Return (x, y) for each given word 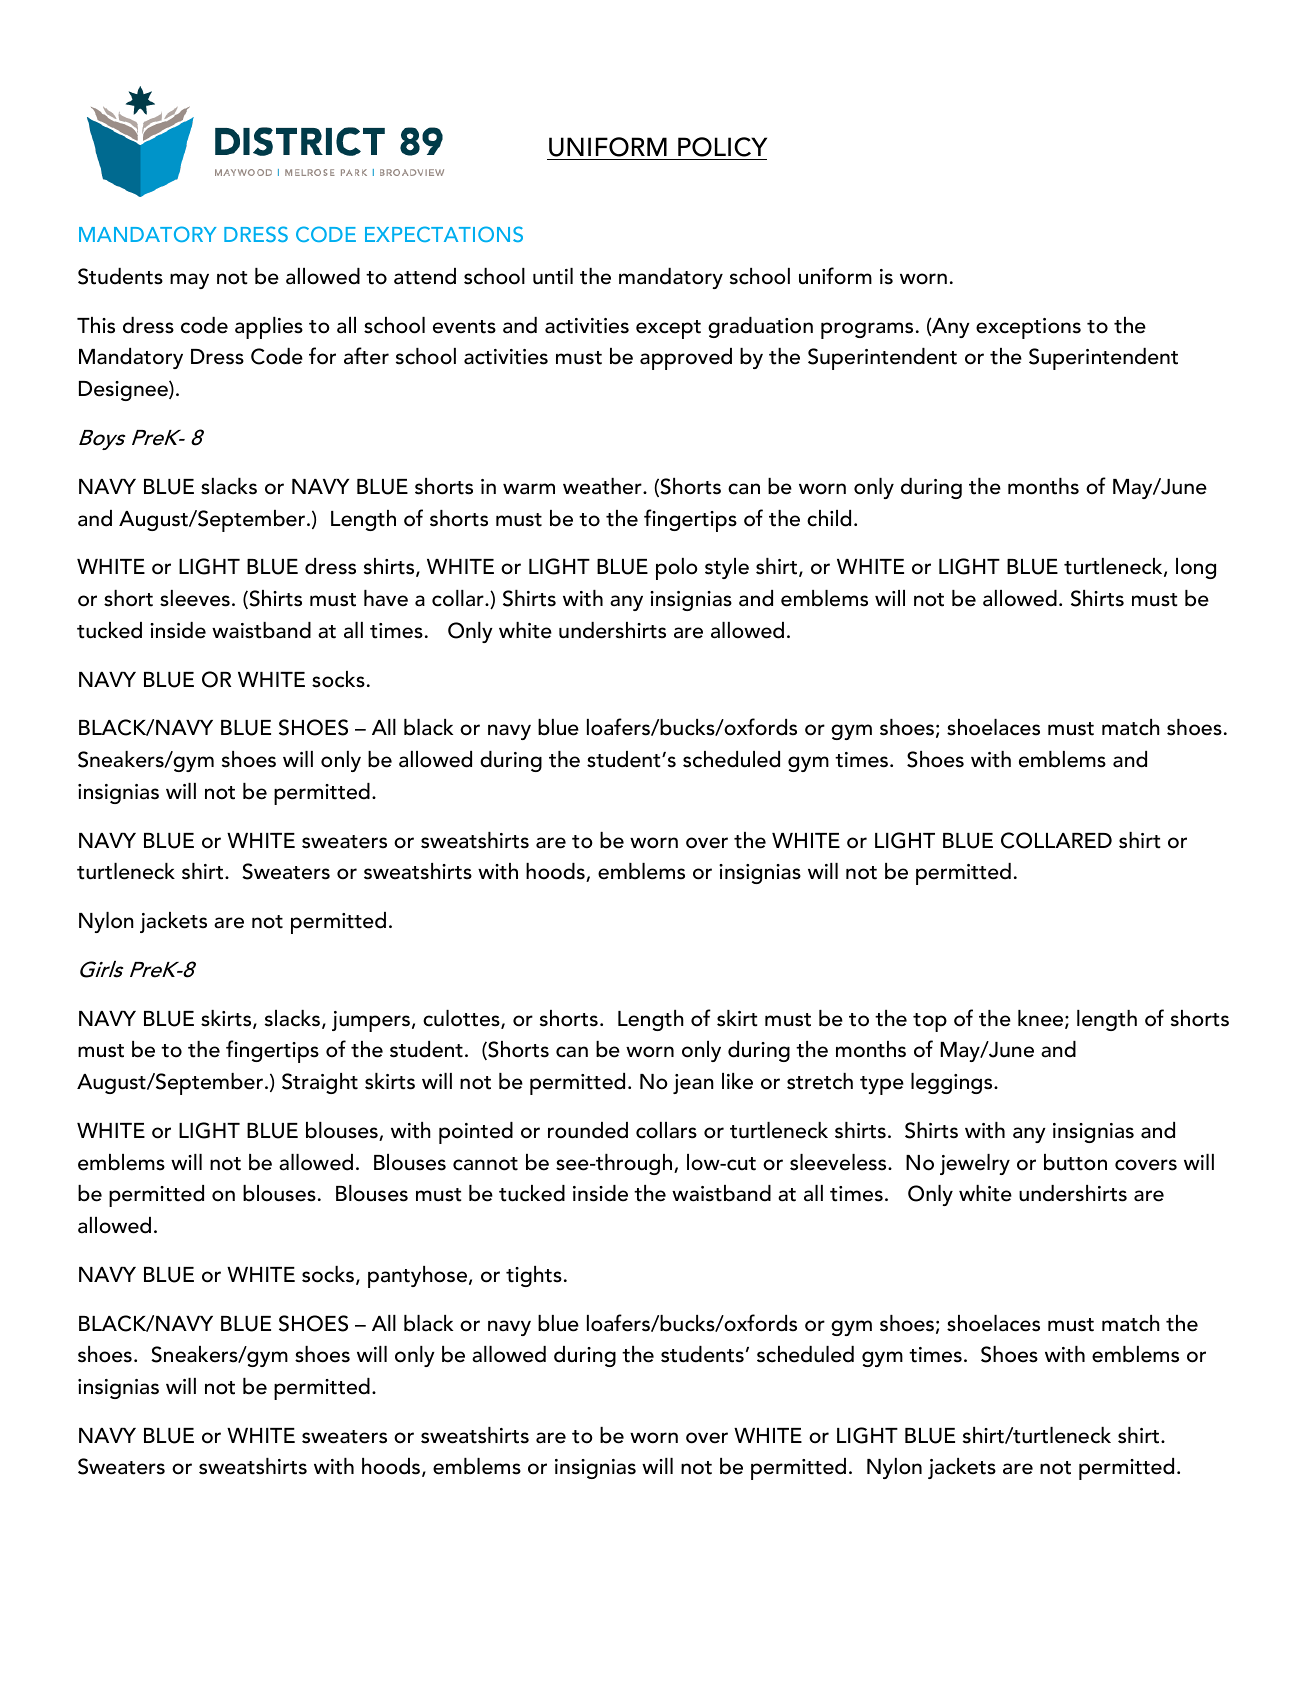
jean (693, 1084)
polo (677, 569)
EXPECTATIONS (444, 234)
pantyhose (419, 1277)
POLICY (721, 148)
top (930, 1022)
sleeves (195, 598)
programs (867, 330)
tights (534, 1276)
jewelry (975, 1164)
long (1196, 568)
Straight (320, 1083)
